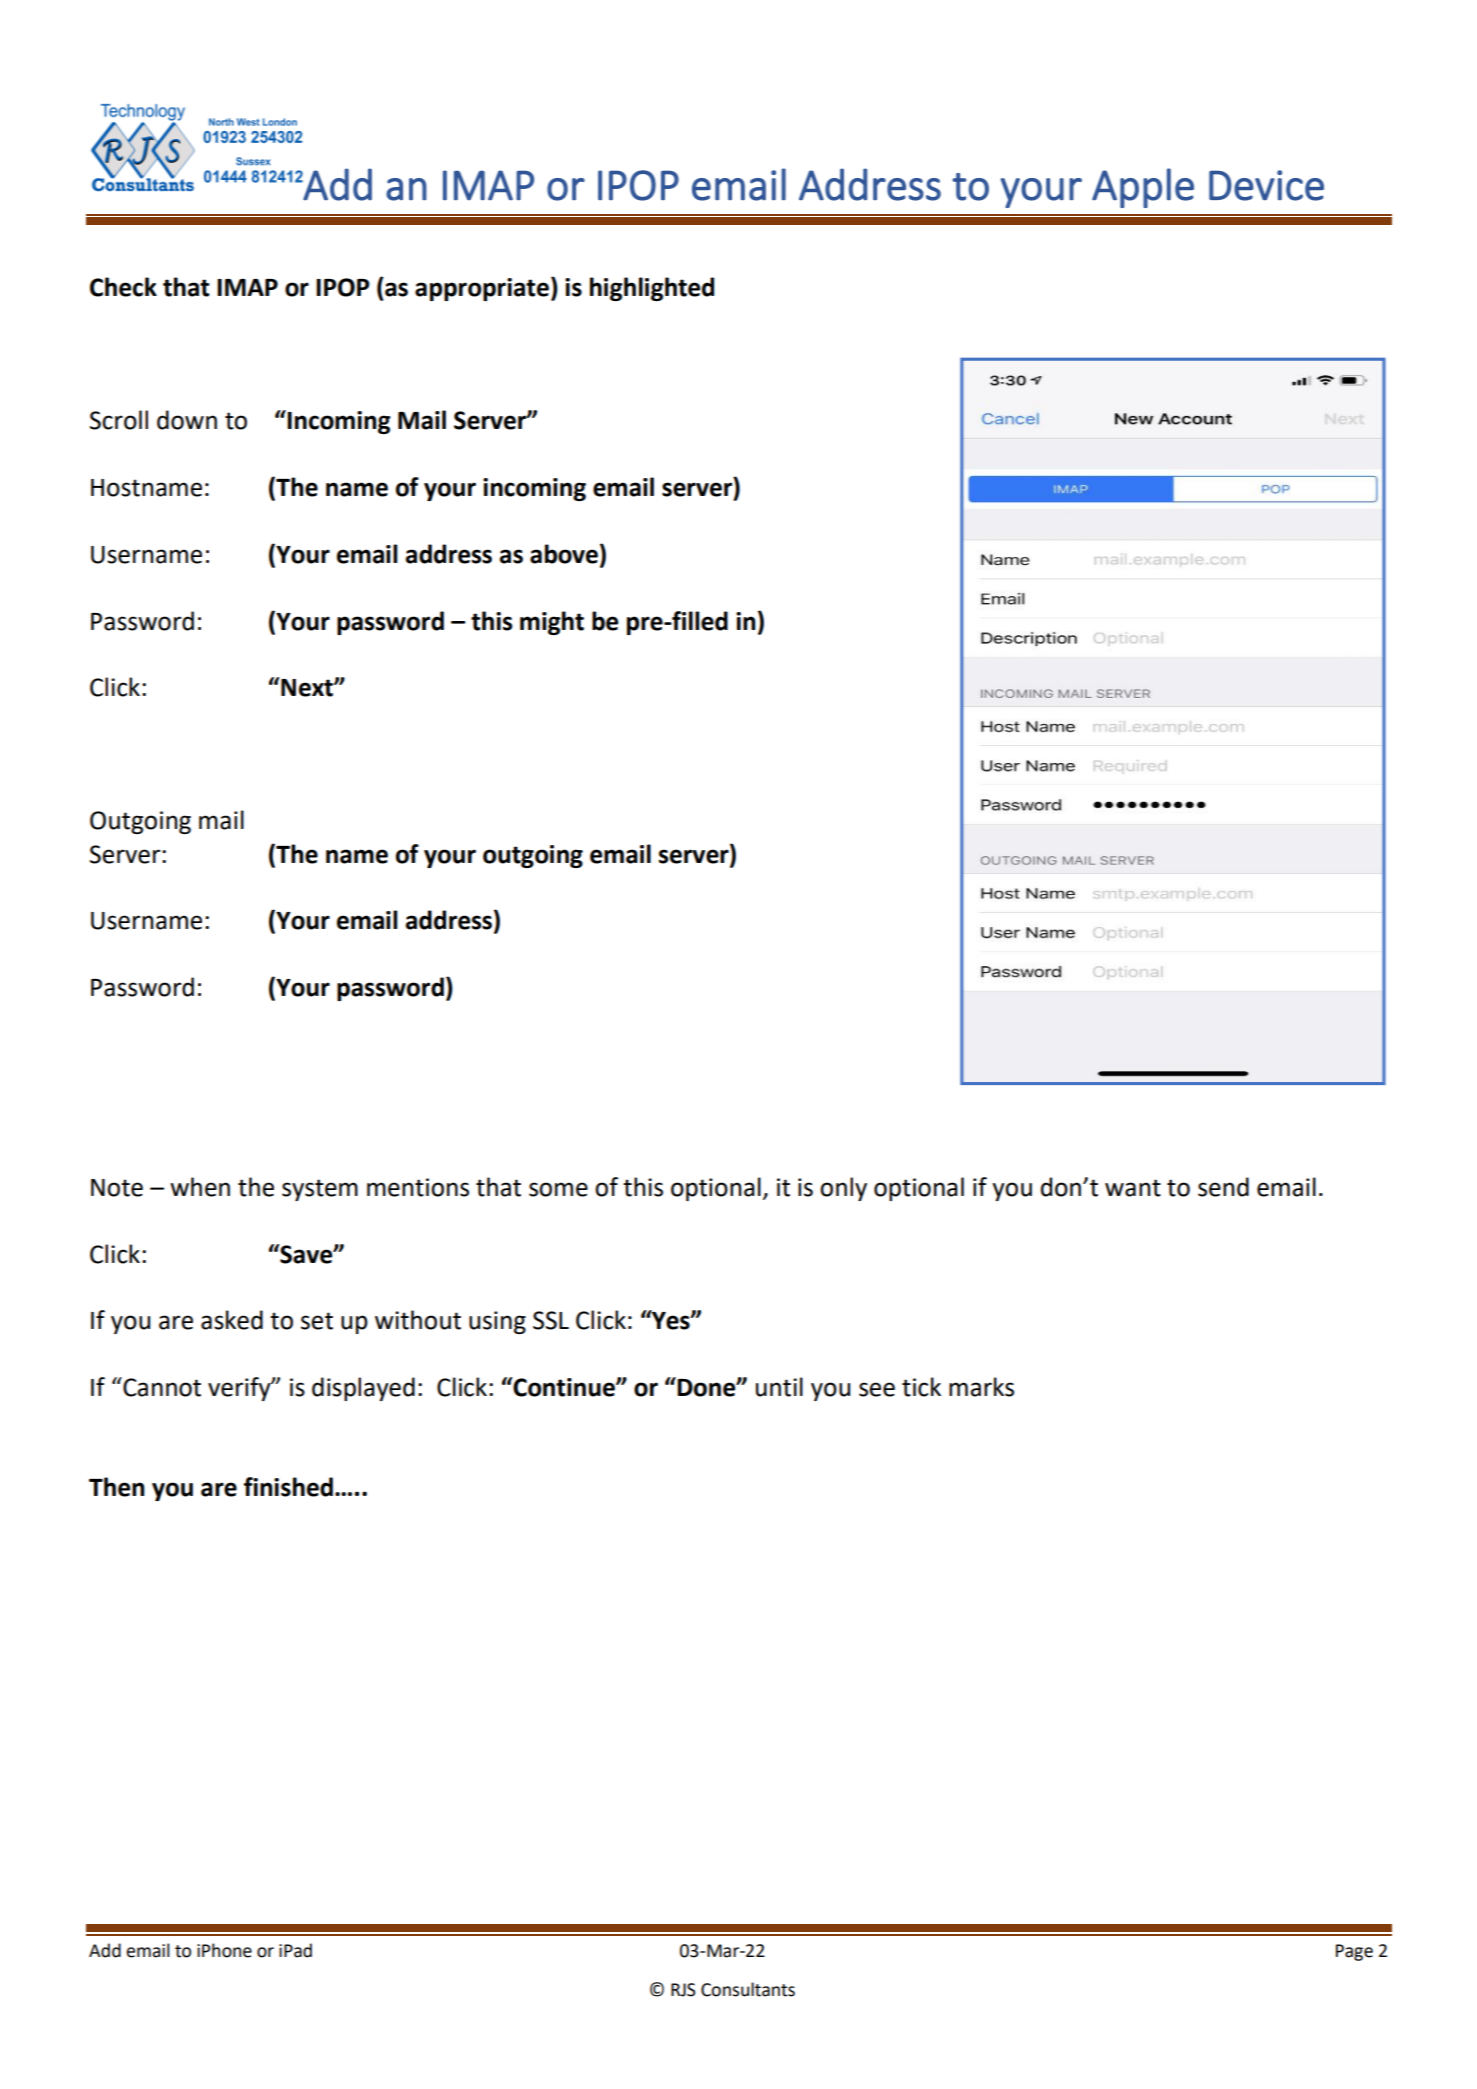 The height and width of the screenshot is (2089, 1477). What do you see at coordinates (1143, 188) in the screenshot?
I see `Apple` at bounding box center [1143, 188].
